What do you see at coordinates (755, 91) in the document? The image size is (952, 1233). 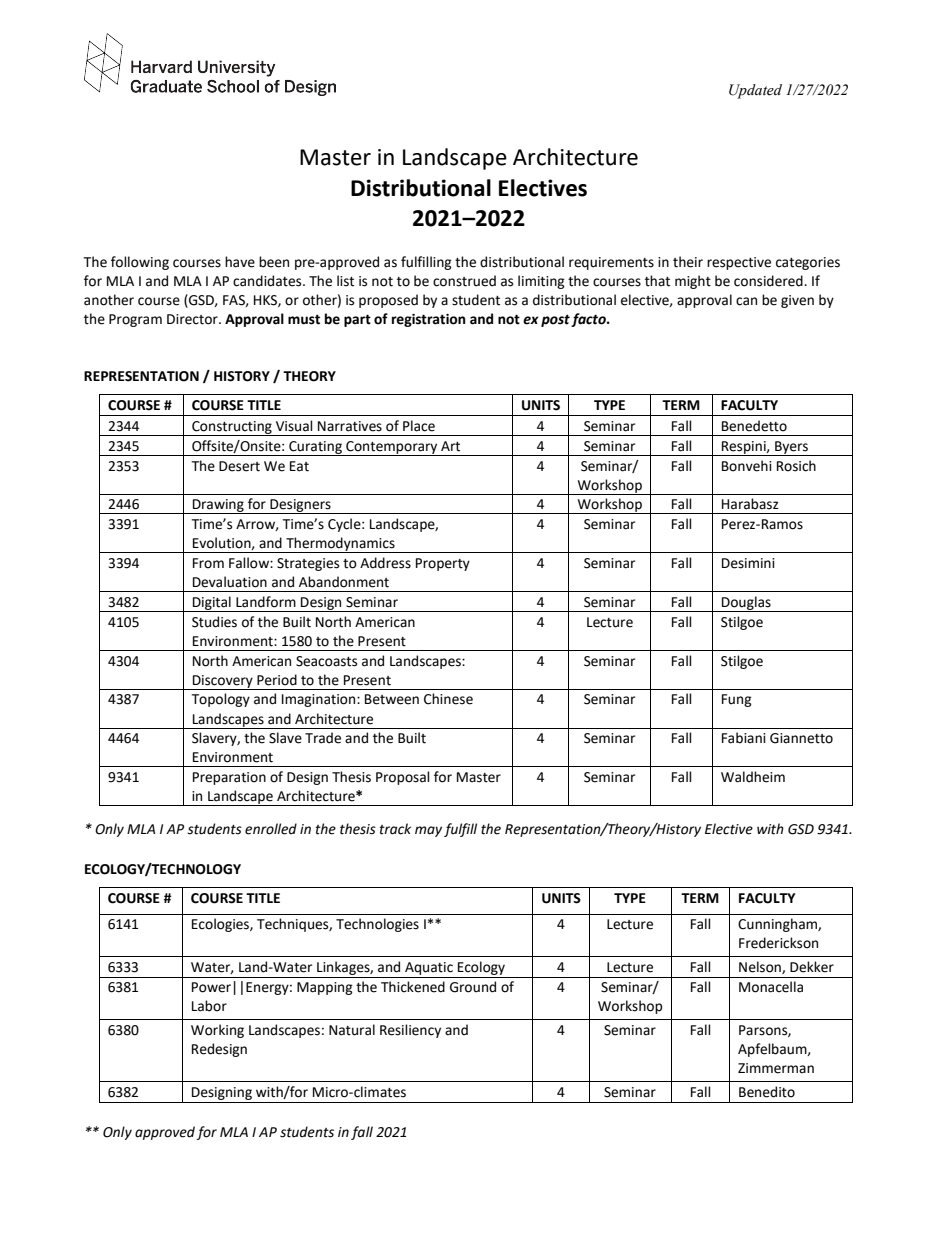 I see `Updated` at bounding box center [755, 91].
